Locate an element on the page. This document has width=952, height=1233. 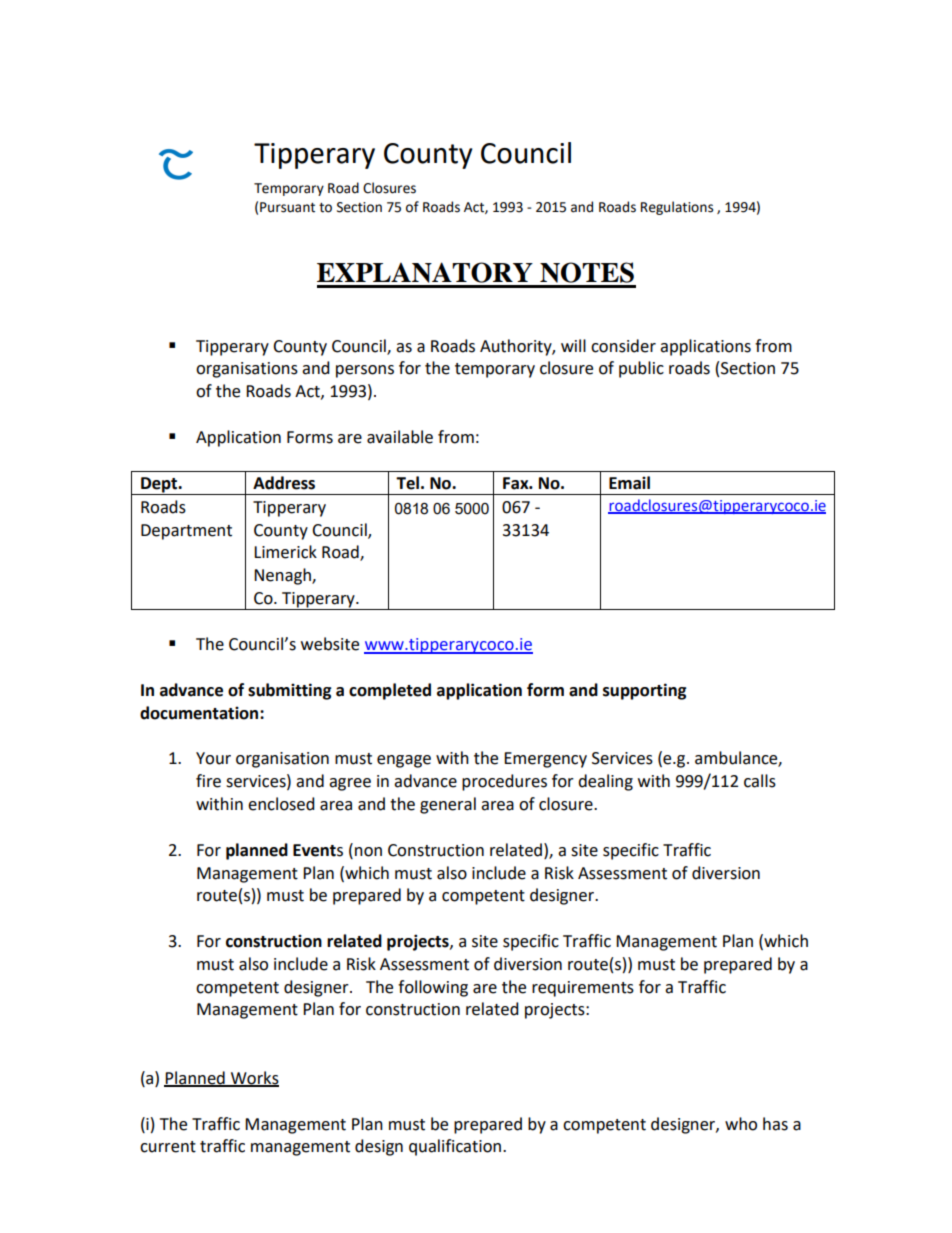
will is located at coordinates (573, 345).
